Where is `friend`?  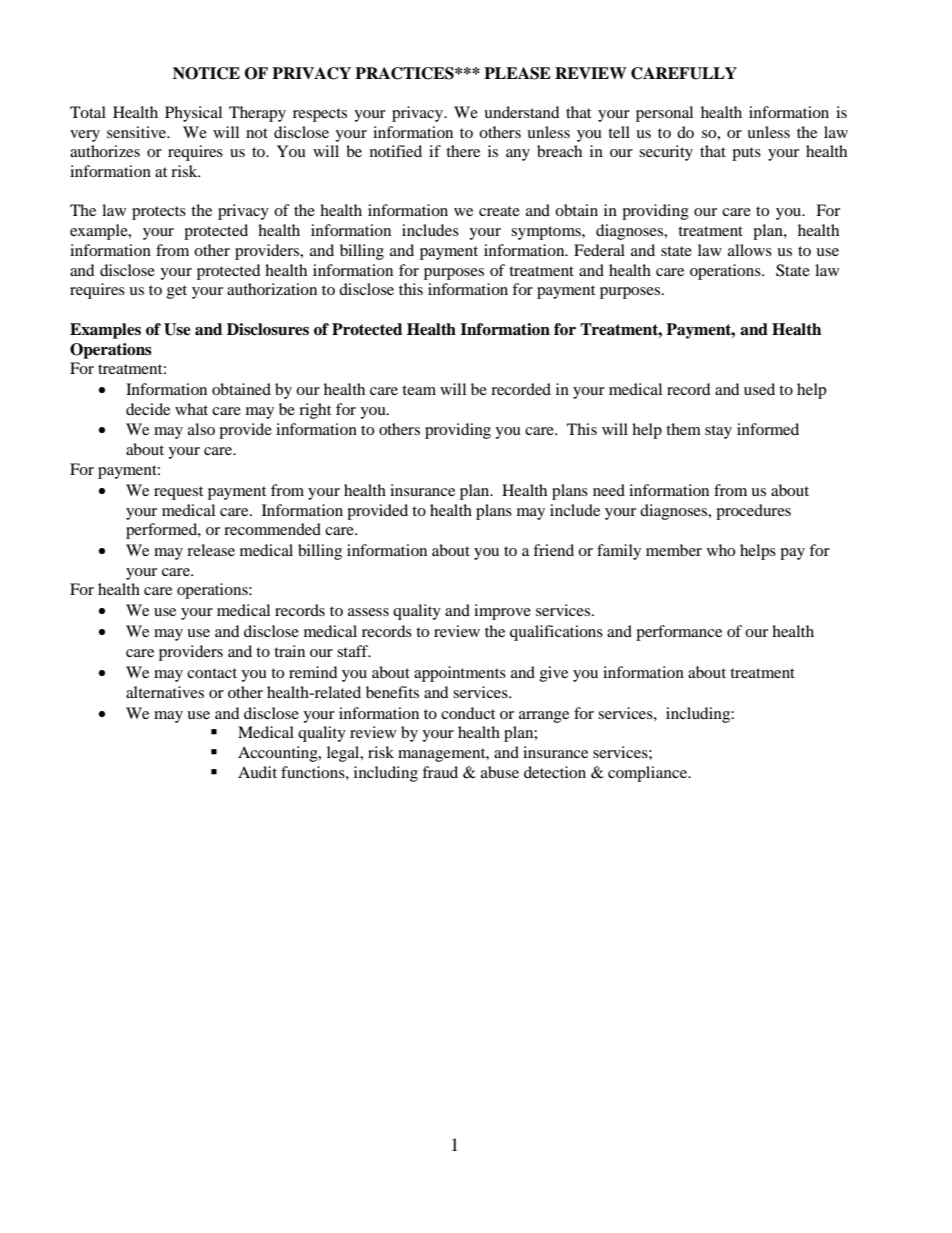 friend is located at coordinates (553, 550).
